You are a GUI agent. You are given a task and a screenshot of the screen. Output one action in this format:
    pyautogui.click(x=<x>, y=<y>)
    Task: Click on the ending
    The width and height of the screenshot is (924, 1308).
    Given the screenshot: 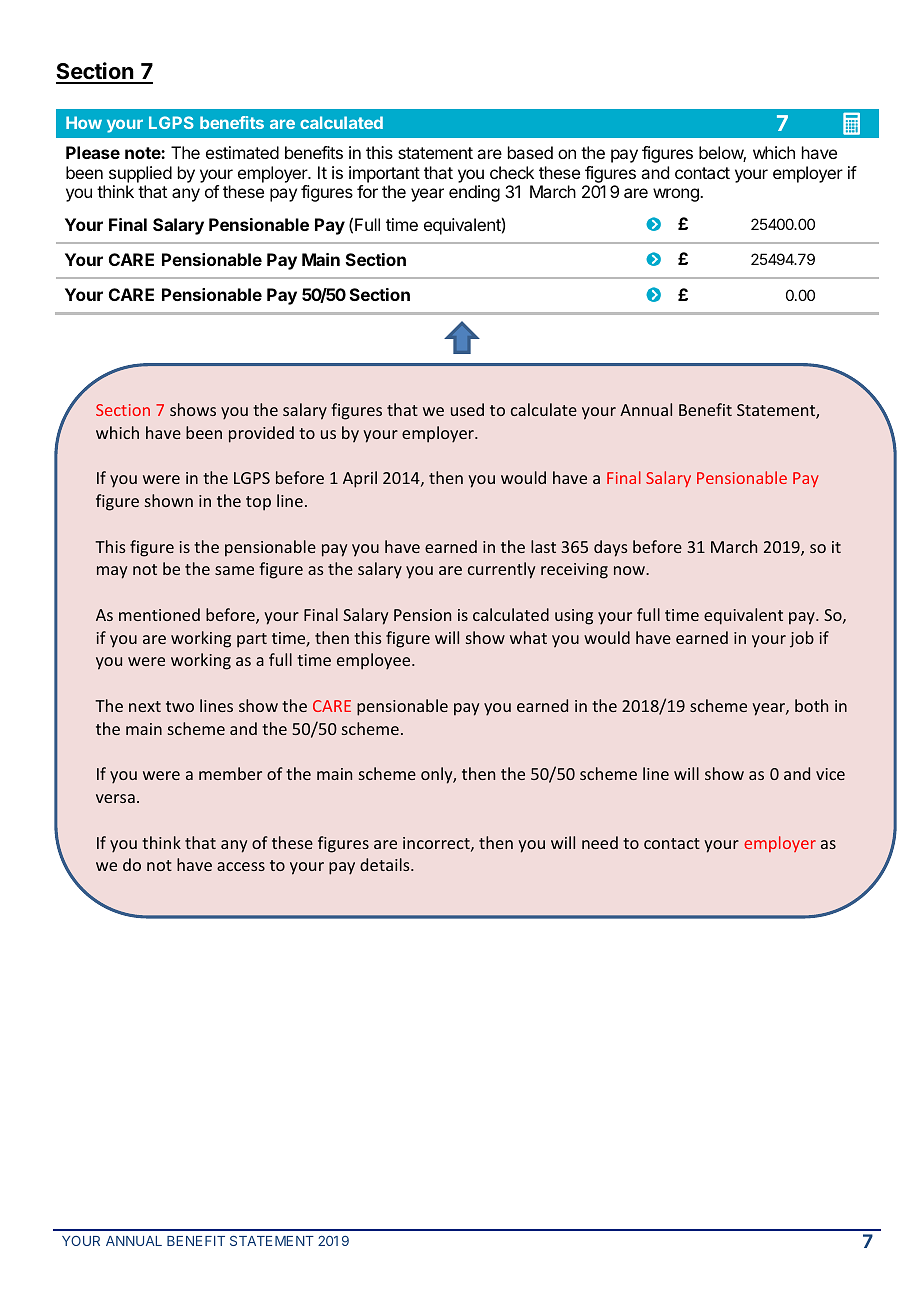 What is the action you would take?
    pyautogui.click(x=474, y=193)
